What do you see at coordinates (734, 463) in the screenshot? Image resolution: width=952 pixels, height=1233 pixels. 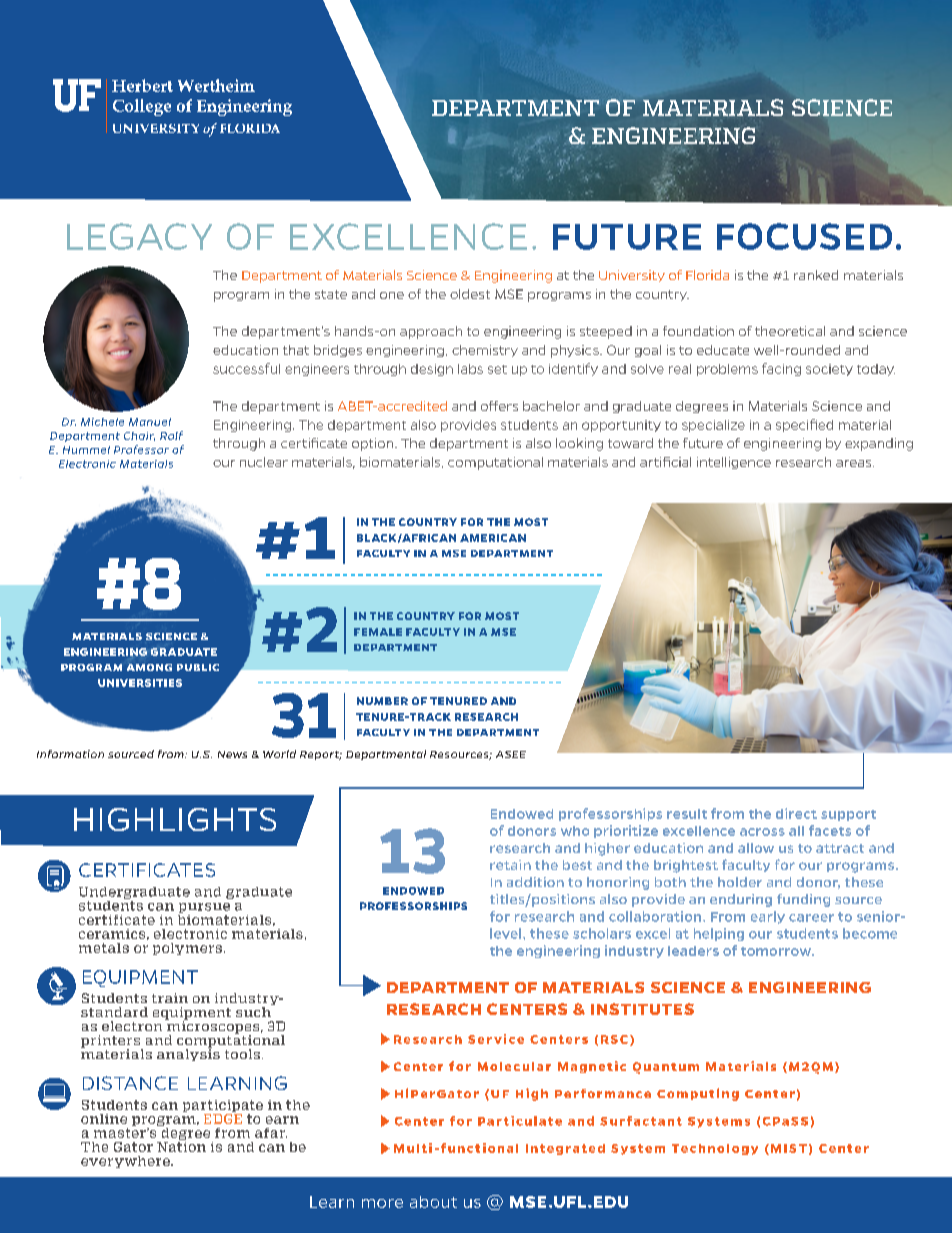 I see `intelligence` at bounding box center [734, 463].
